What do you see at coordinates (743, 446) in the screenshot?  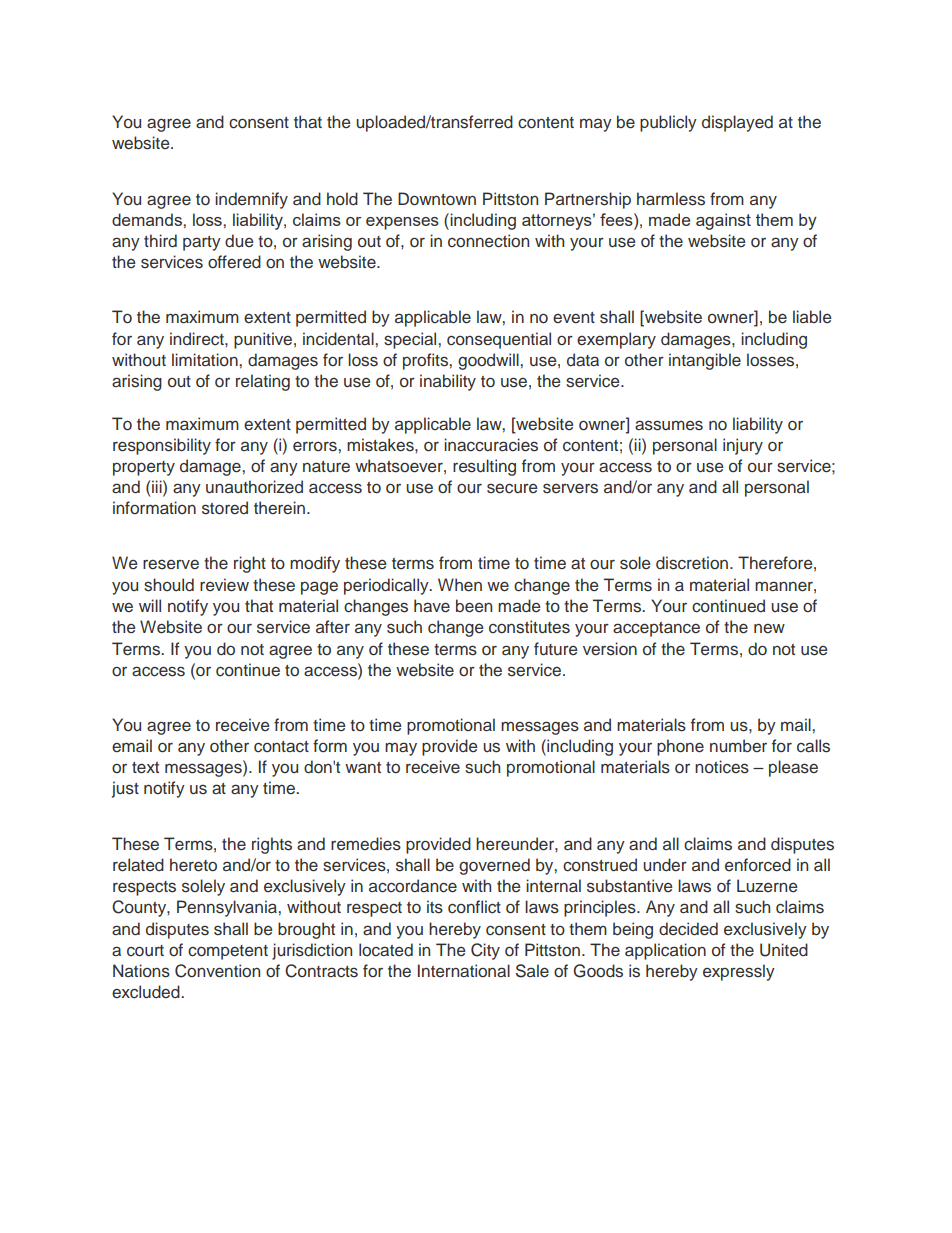 I see `injury` at bounding box center [743, 446].
